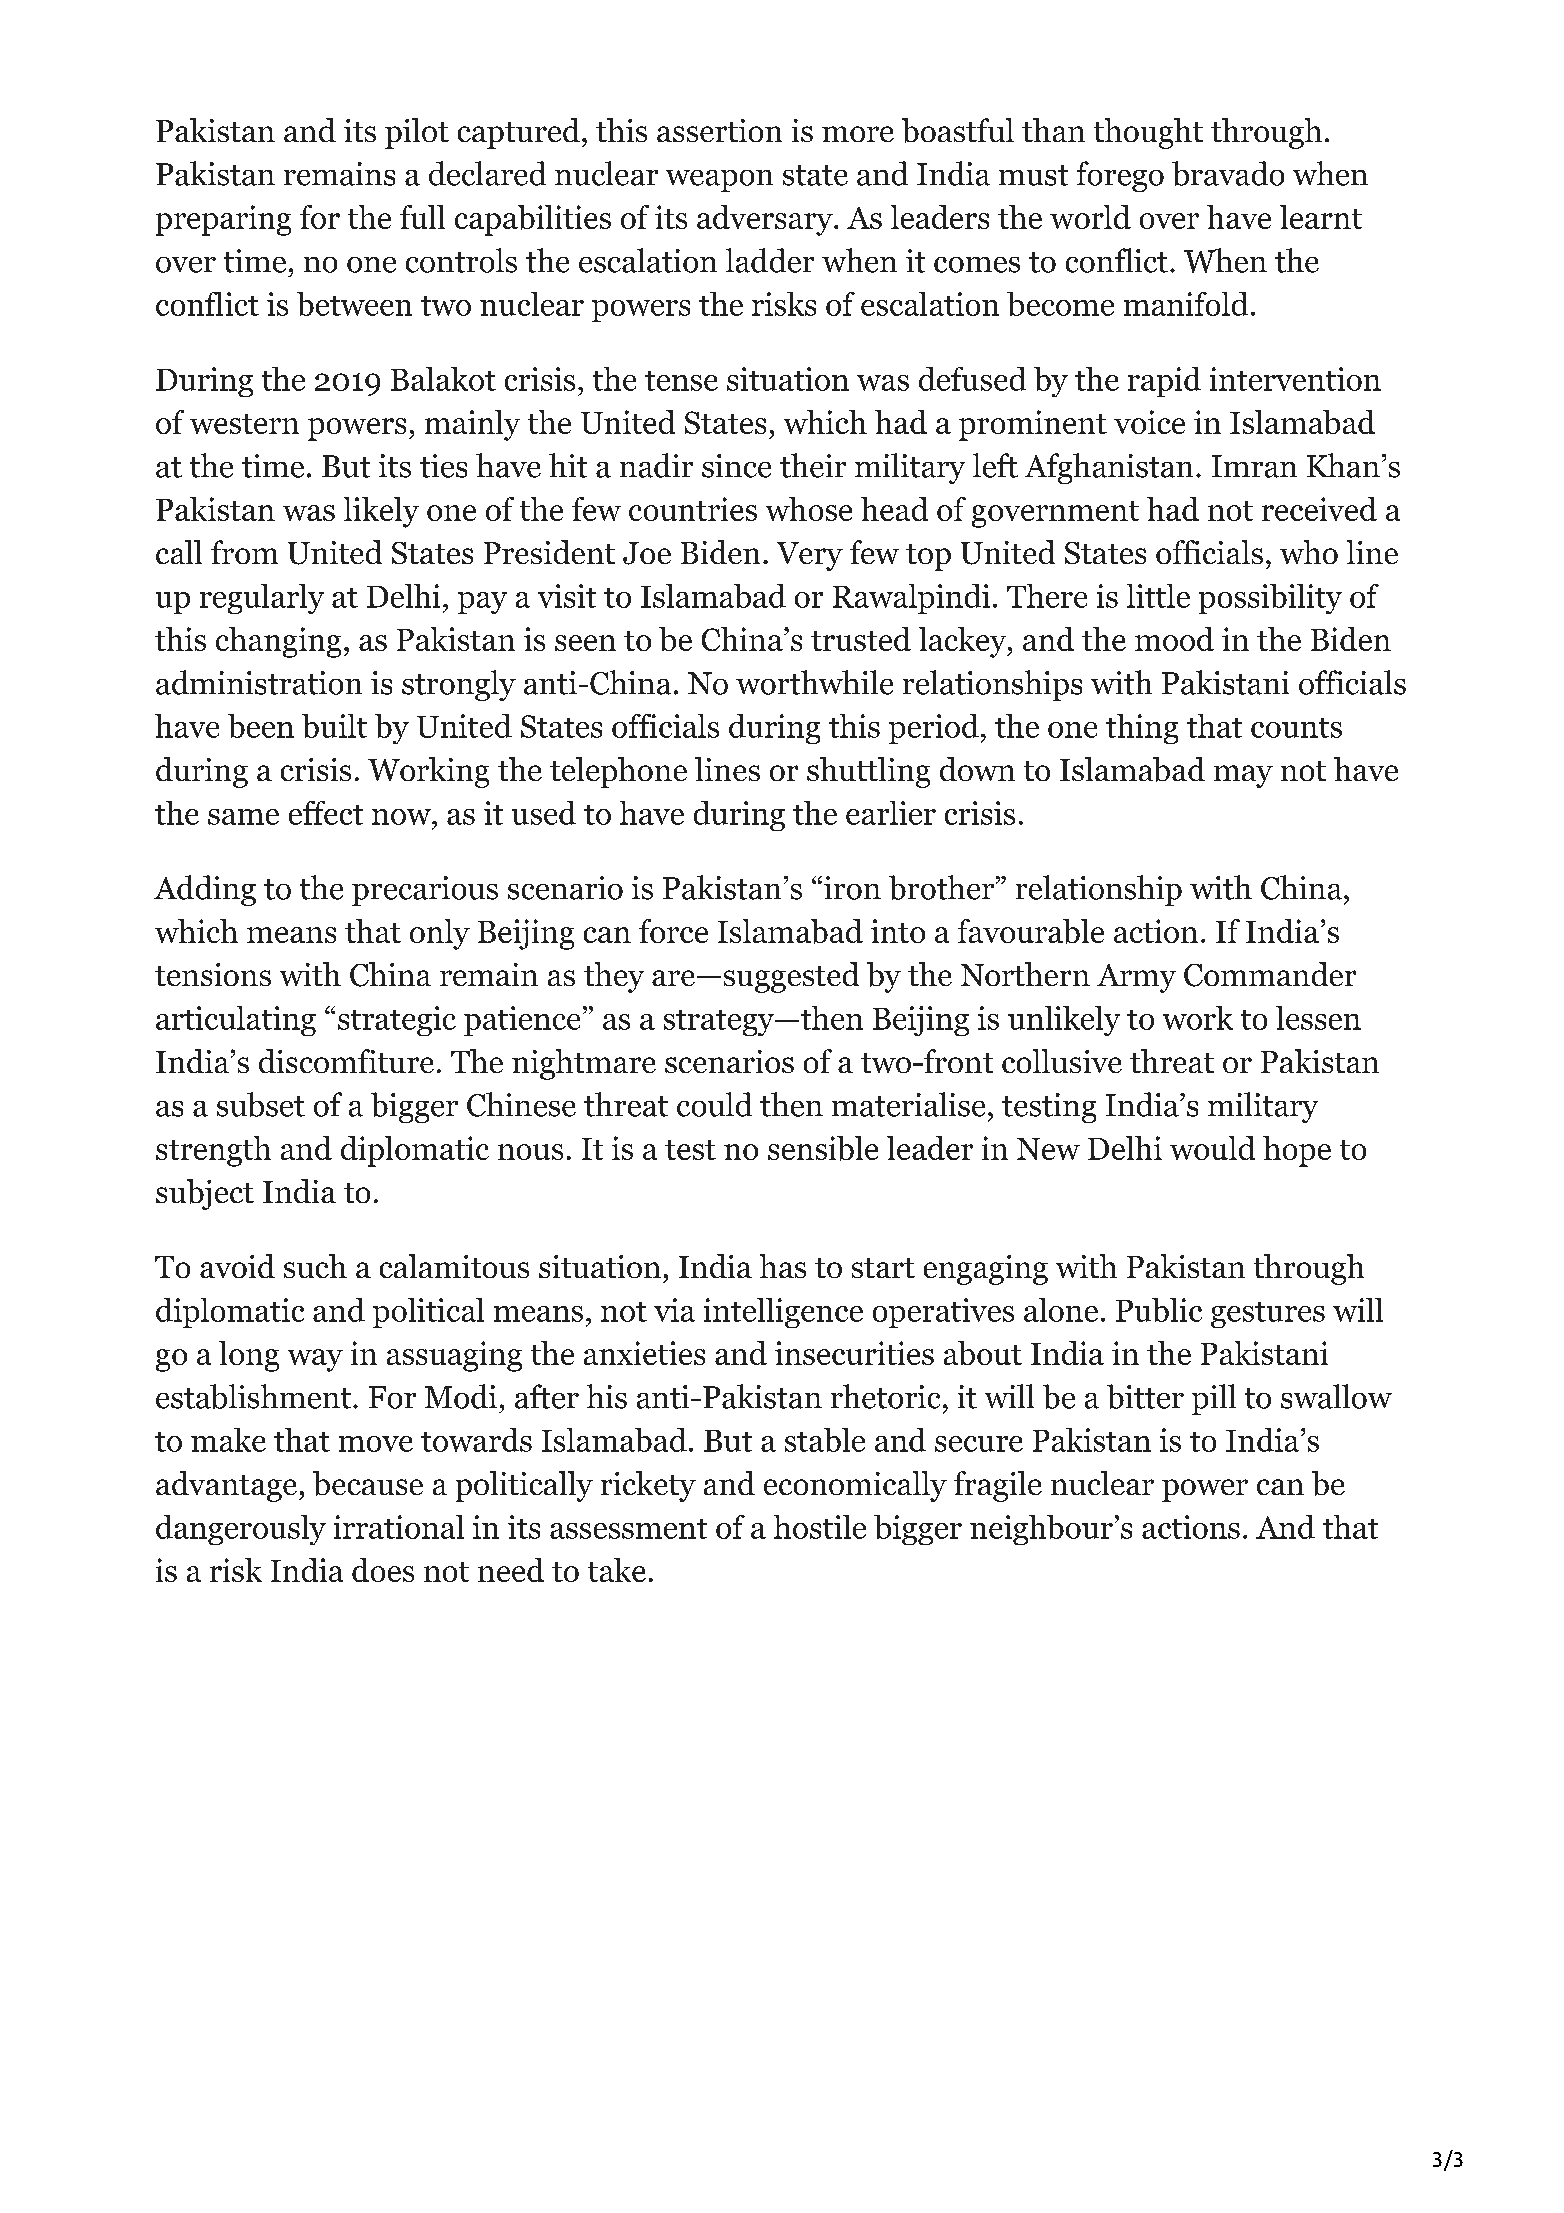 The height and width of the document is (2213, 1564). What do you see at coordinates (1254, 466) in the document?
I see `Imran` at bounding box center [1254, 466].
